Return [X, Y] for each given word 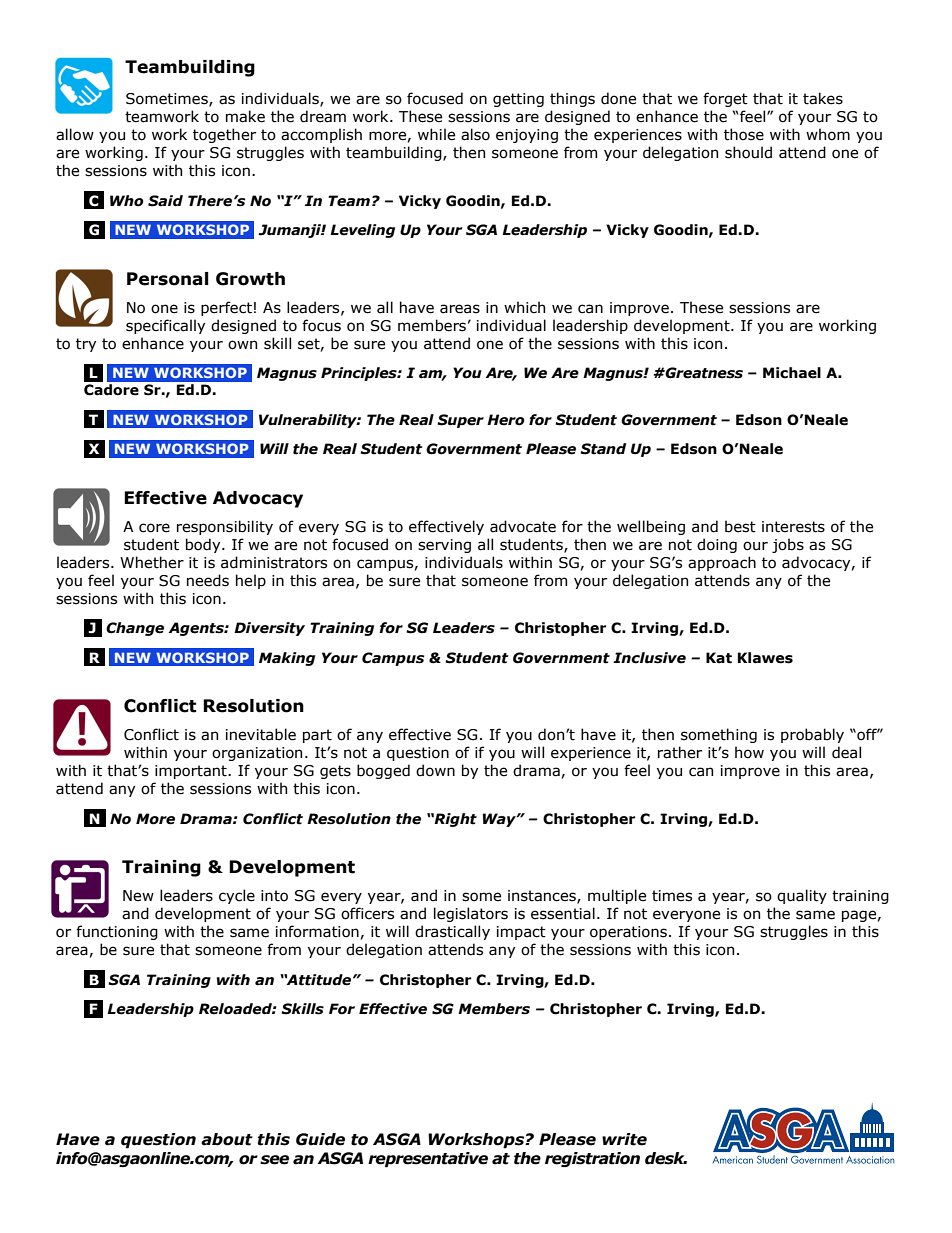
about [227, 1139]
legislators [471, 914]
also [475, 134]
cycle [237, 896]
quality [802, 896]
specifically [165, 326]
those [744, 134]
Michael [792, 373]
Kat [719, 658]
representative [428, 1160]
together [224, 135]
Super [460, 421]
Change [135, 629]
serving [444, 546]
